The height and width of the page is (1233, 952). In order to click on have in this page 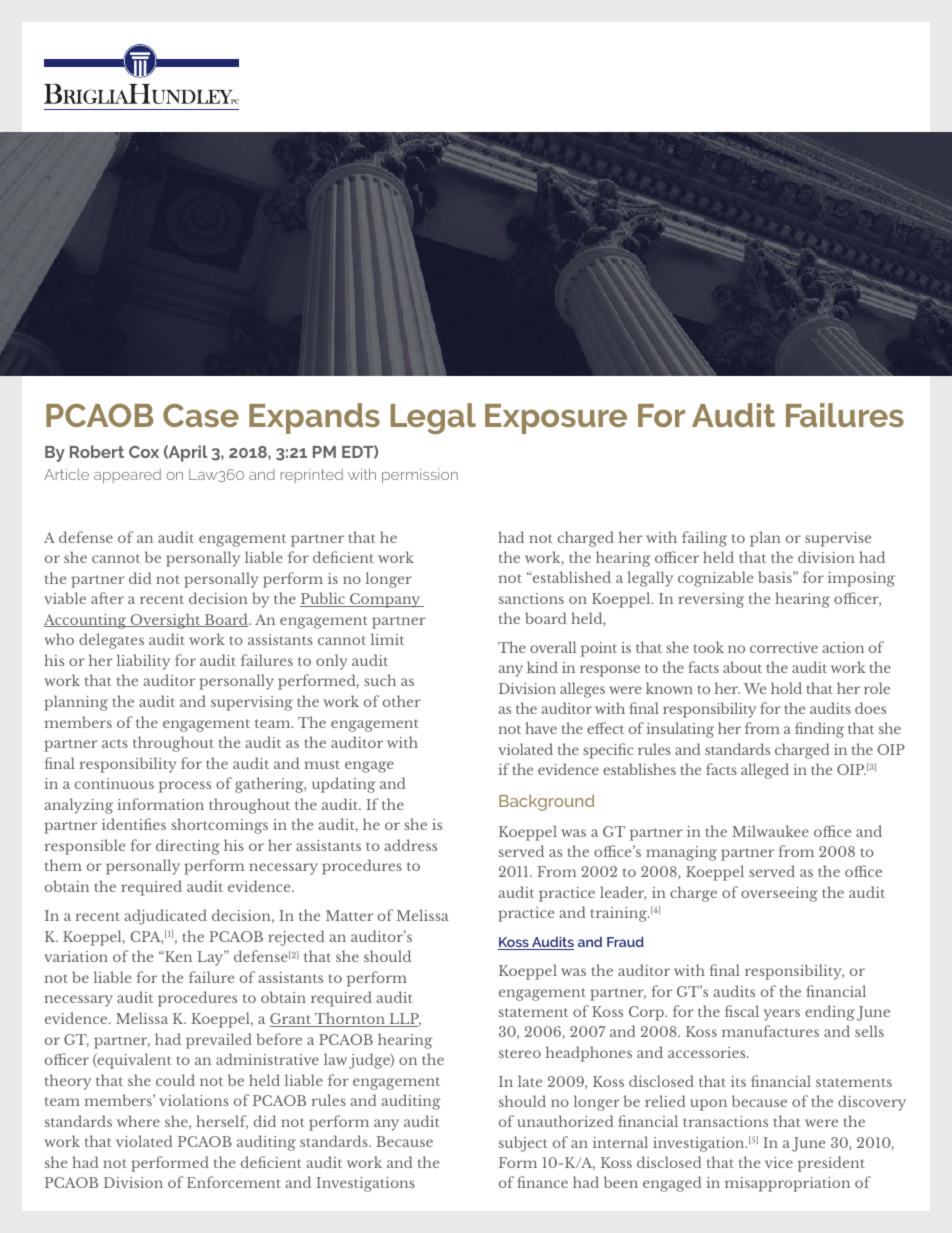, I will do `click(541, 728)`.
